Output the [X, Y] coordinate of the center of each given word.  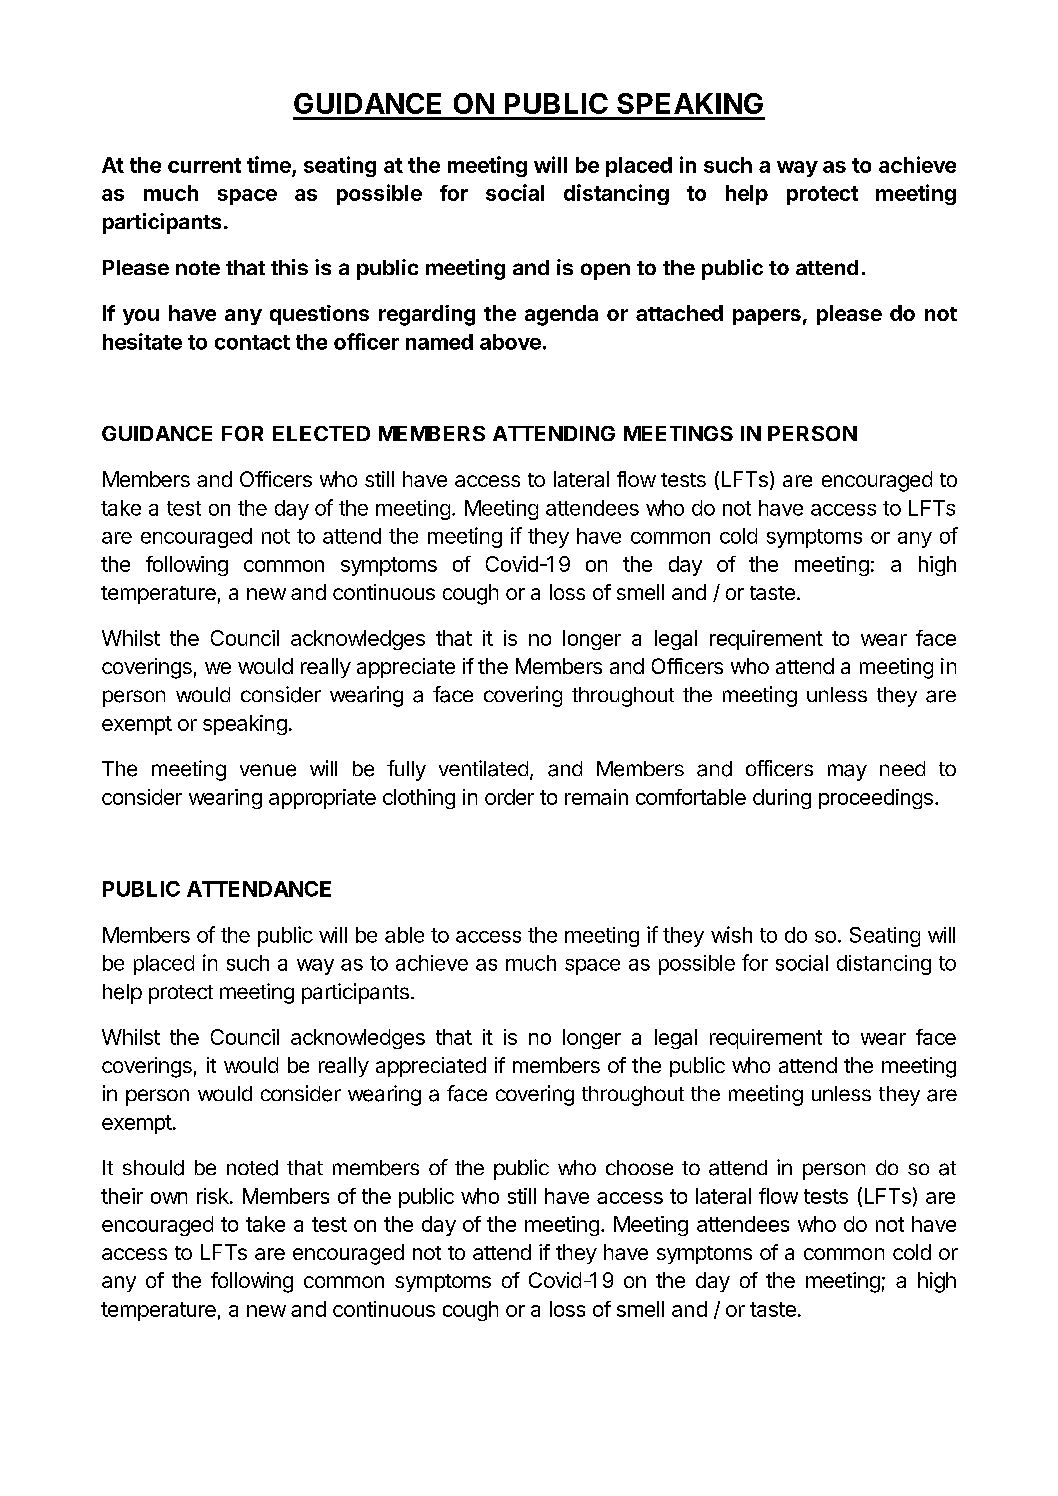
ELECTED [321, 433]
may [847, 772]
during [782, 799]
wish [731, 934]
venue [268, 770]
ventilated [483, 768]
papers [767, 317]
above [510, 342]
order [509, 797]
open [605, 271]
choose [639, 1167]
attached [679, 313]
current [204, 165]
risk [214, 1196]
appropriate [322, 799]
